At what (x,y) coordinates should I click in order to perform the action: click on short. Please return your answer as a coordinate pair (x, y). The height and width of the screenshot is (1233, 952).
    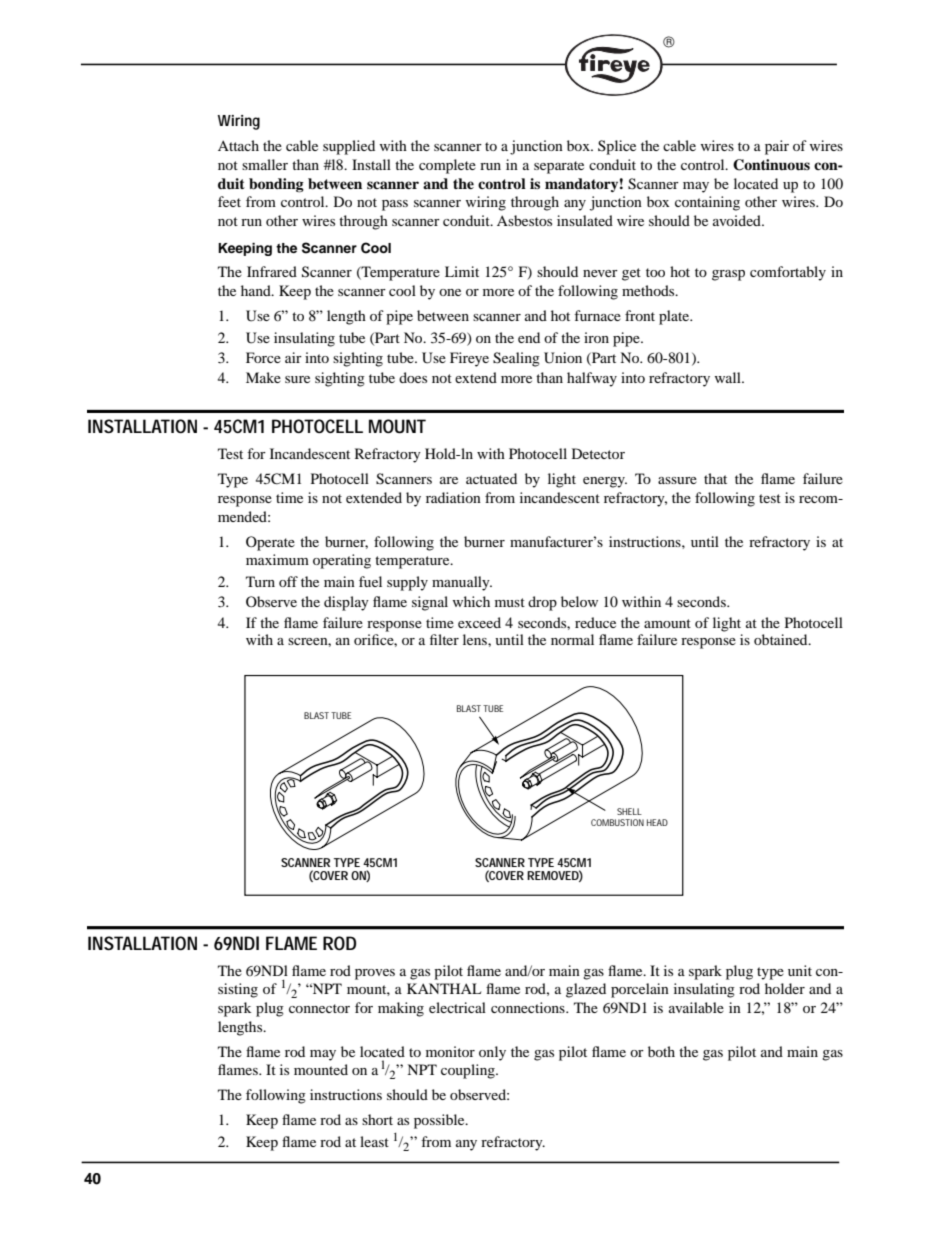
    Looking at the image, I should click on (377, 1119).
